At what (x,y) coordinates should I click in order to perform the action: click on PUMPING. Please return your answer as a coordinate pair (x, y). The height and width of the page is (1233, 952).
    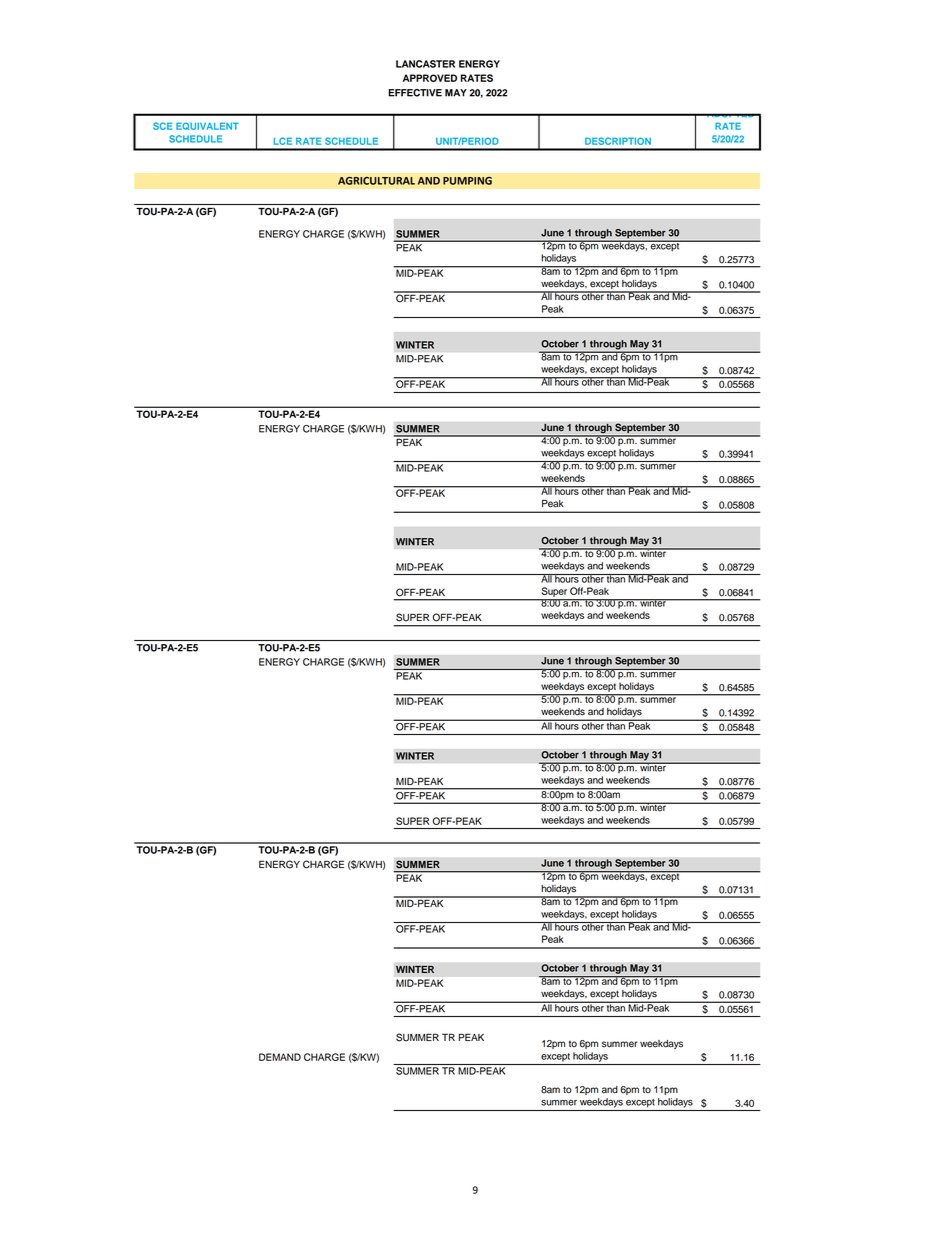
    Looking at the image, I should click on (467, 181).
